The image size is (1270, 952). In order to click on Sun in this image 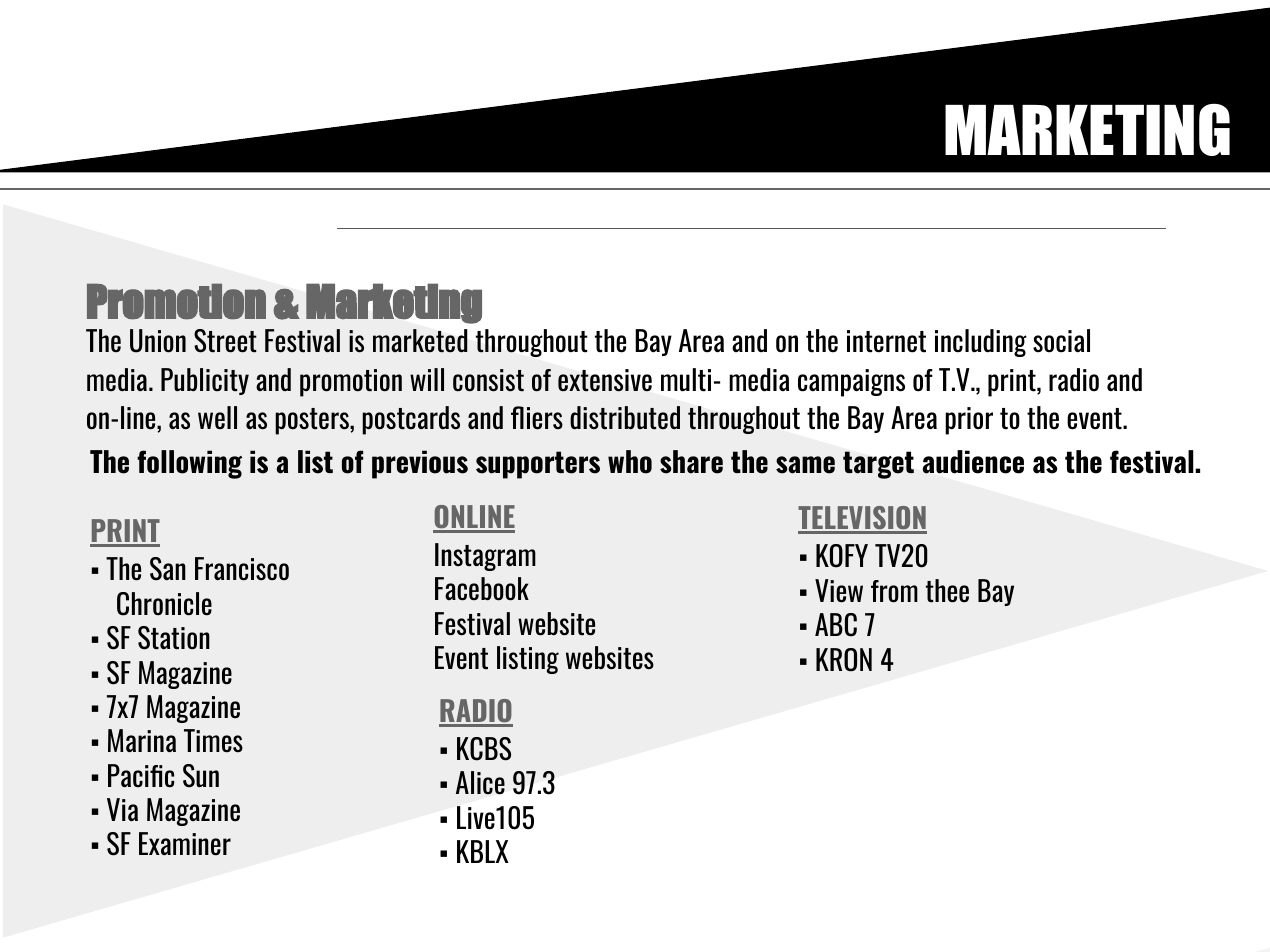, I will do `click(201, 776)`.
